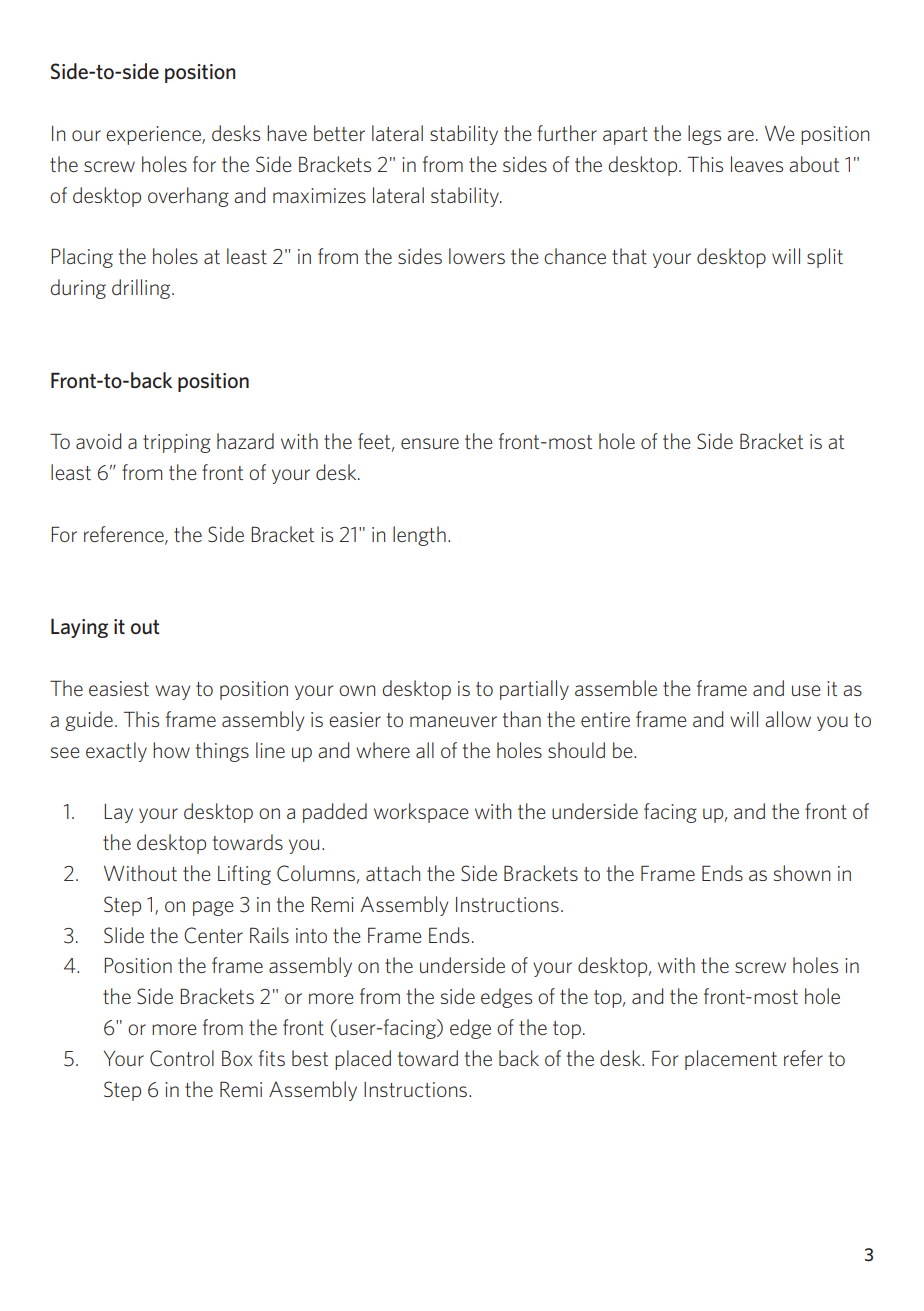 This screenshot has width=924, height=1311. I want to click on allow, so click(788, 719).
